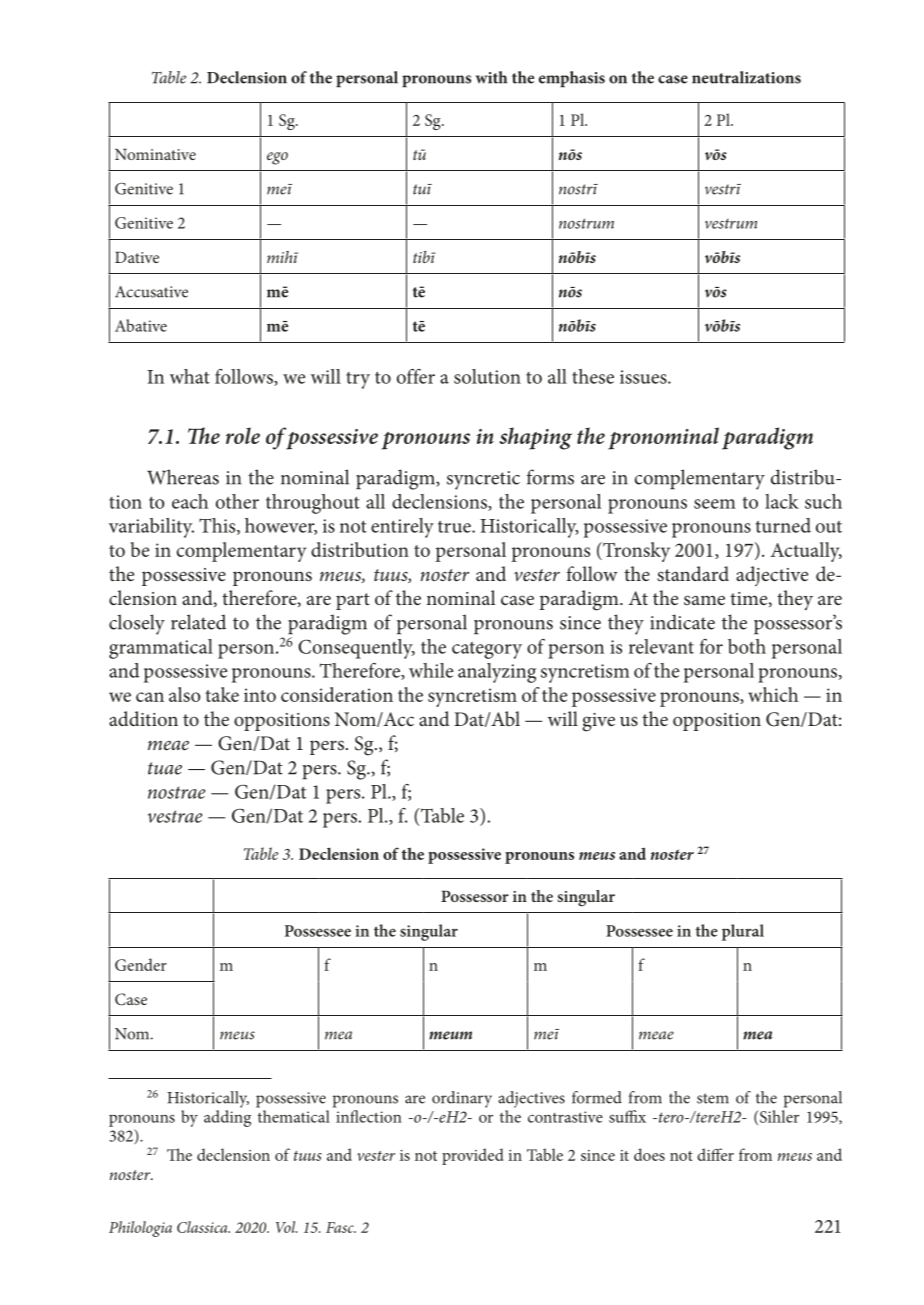  What do you see at coordinates (198, 622) in the page?
I see `related` at bounding box center [198, 622].
